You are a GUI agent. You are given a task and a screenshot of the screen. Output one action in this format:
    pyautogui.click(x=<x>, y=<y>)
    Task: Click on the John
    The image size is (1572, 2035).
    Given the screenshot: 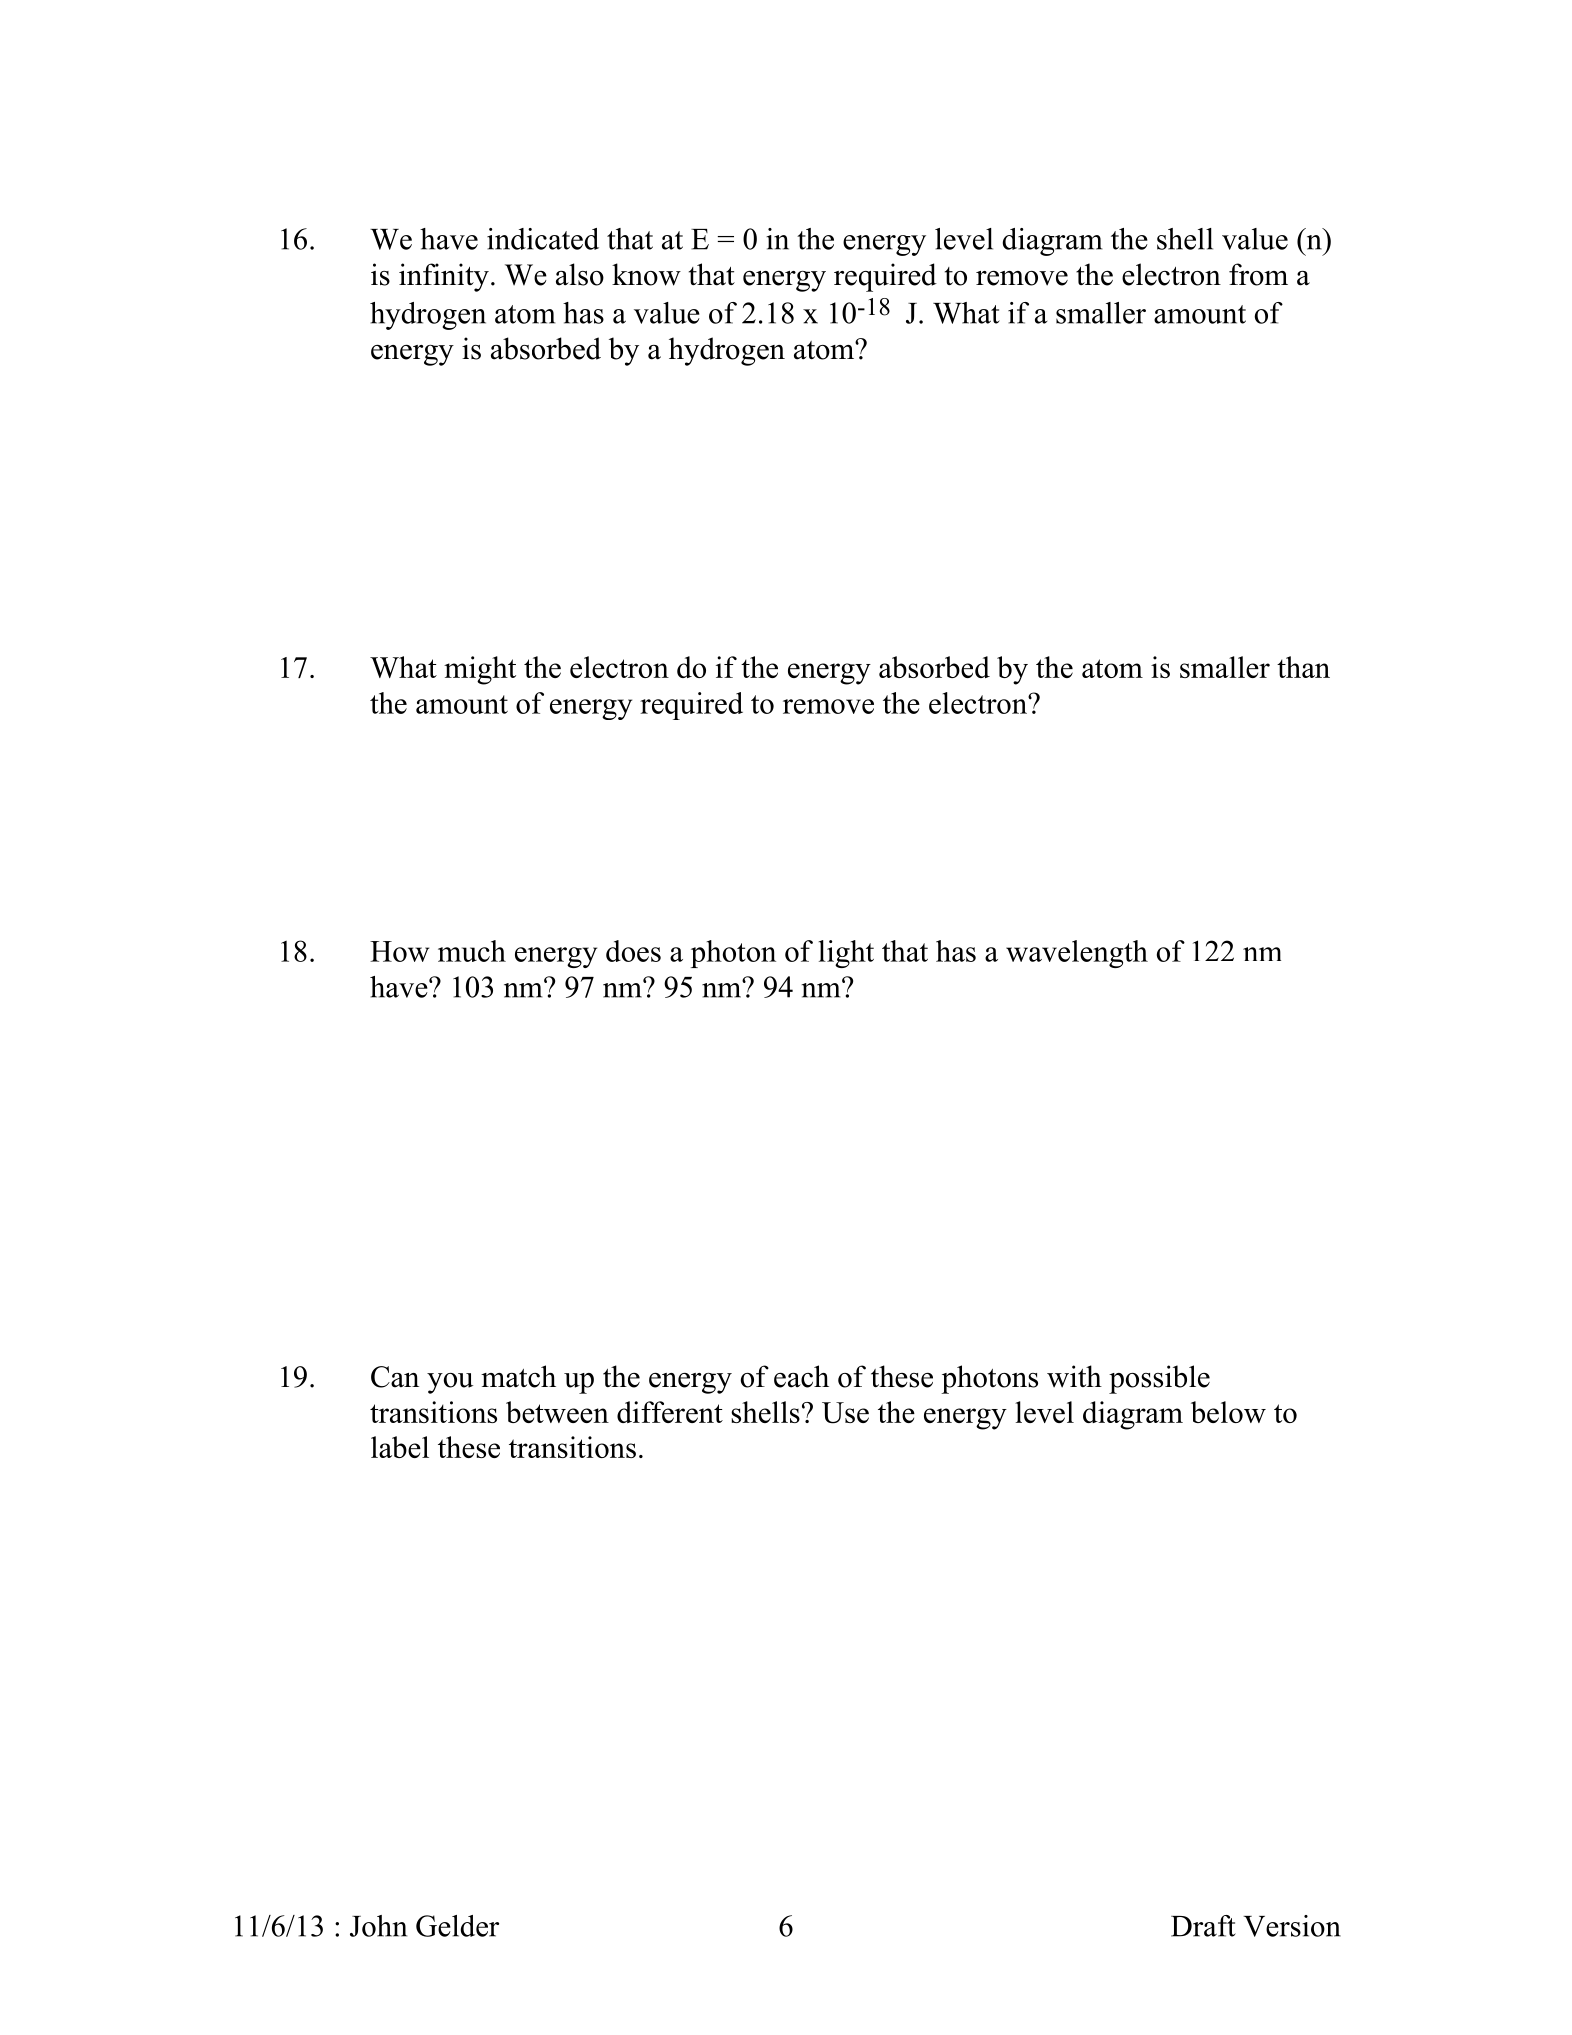 What is the action you would take?
    pyautogui.click(x=378, y=1926)
